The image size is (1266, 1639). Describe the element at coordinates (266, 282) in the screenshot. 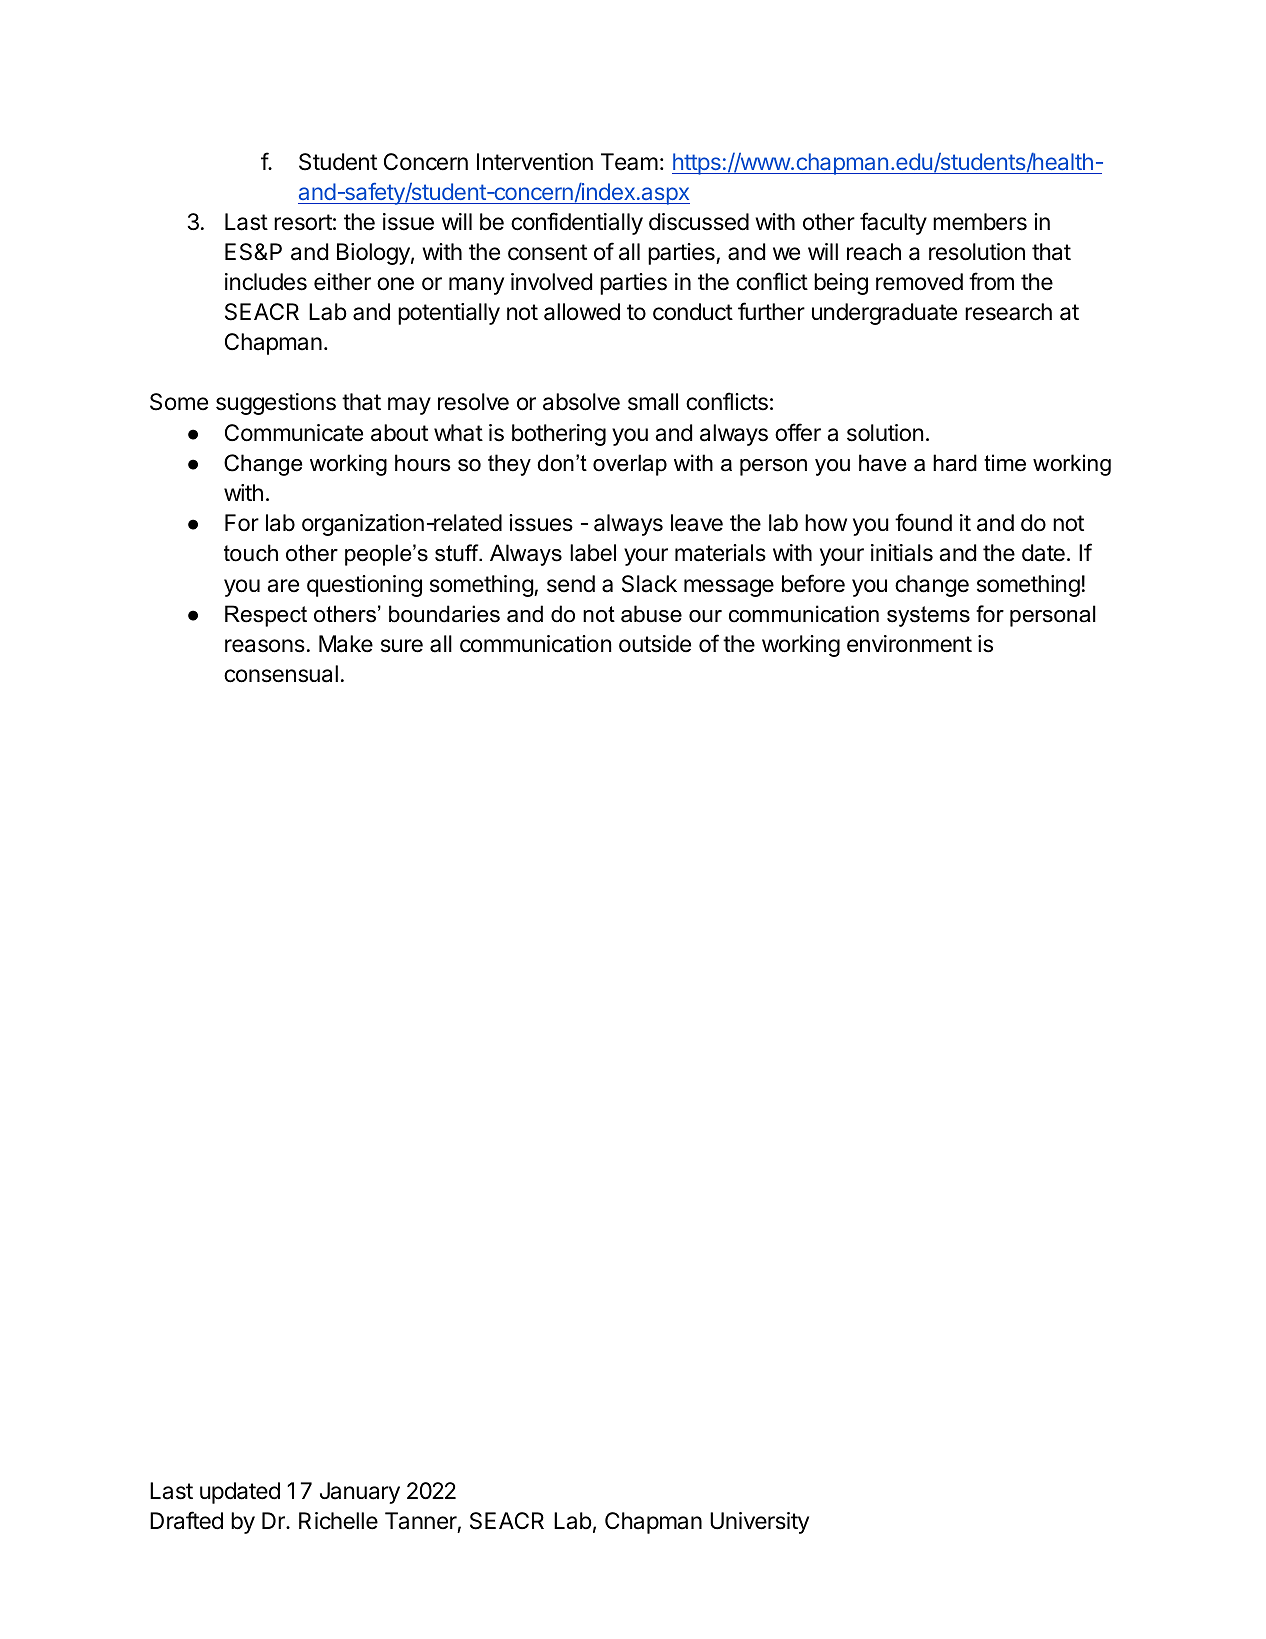

I see `includes` at that location.
